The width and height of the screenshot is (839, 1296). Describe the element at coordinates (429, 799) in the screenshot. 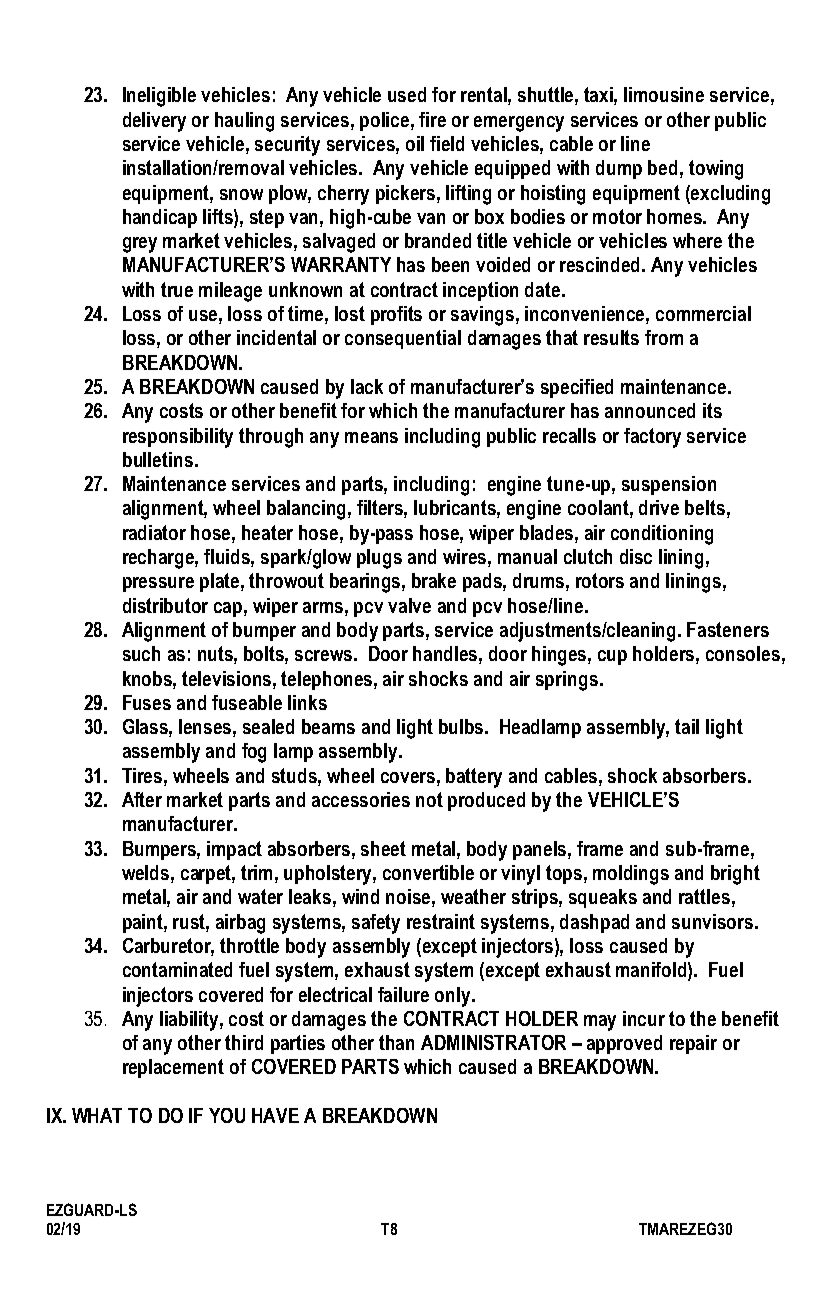

I see `not` at that location.
